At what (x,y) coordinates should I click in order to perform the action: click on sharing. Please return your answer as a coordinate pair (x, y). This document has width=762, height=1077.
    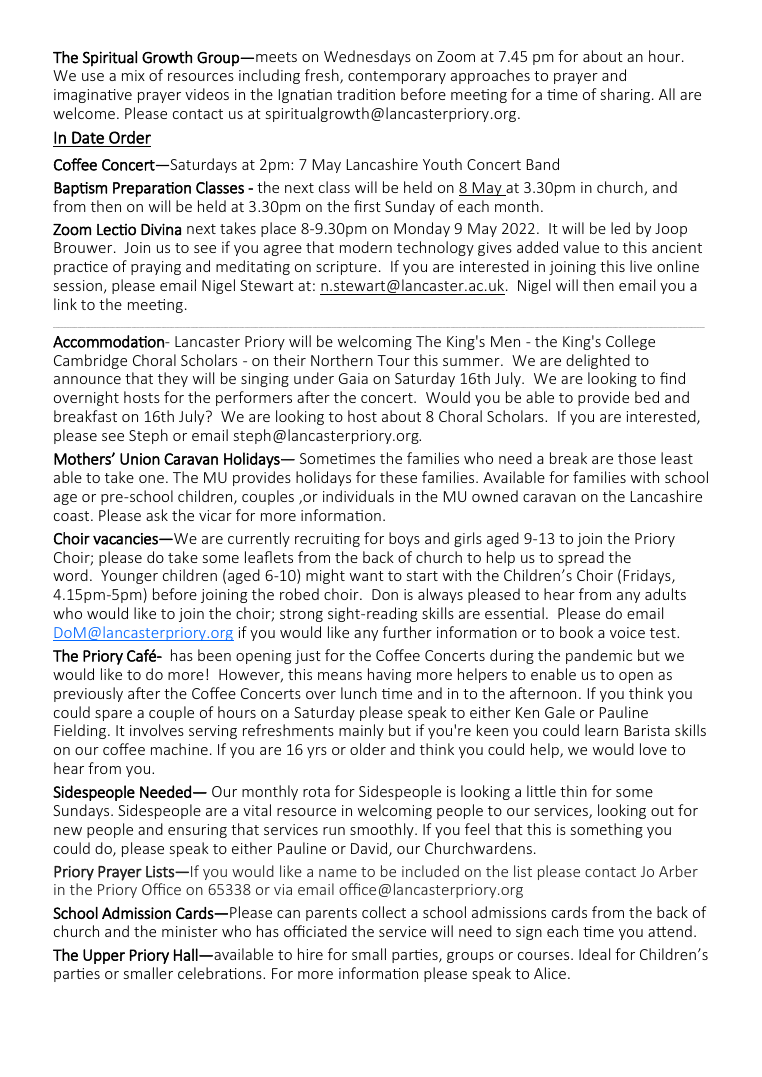
    Looking at the image, I should click on (627, 95).
